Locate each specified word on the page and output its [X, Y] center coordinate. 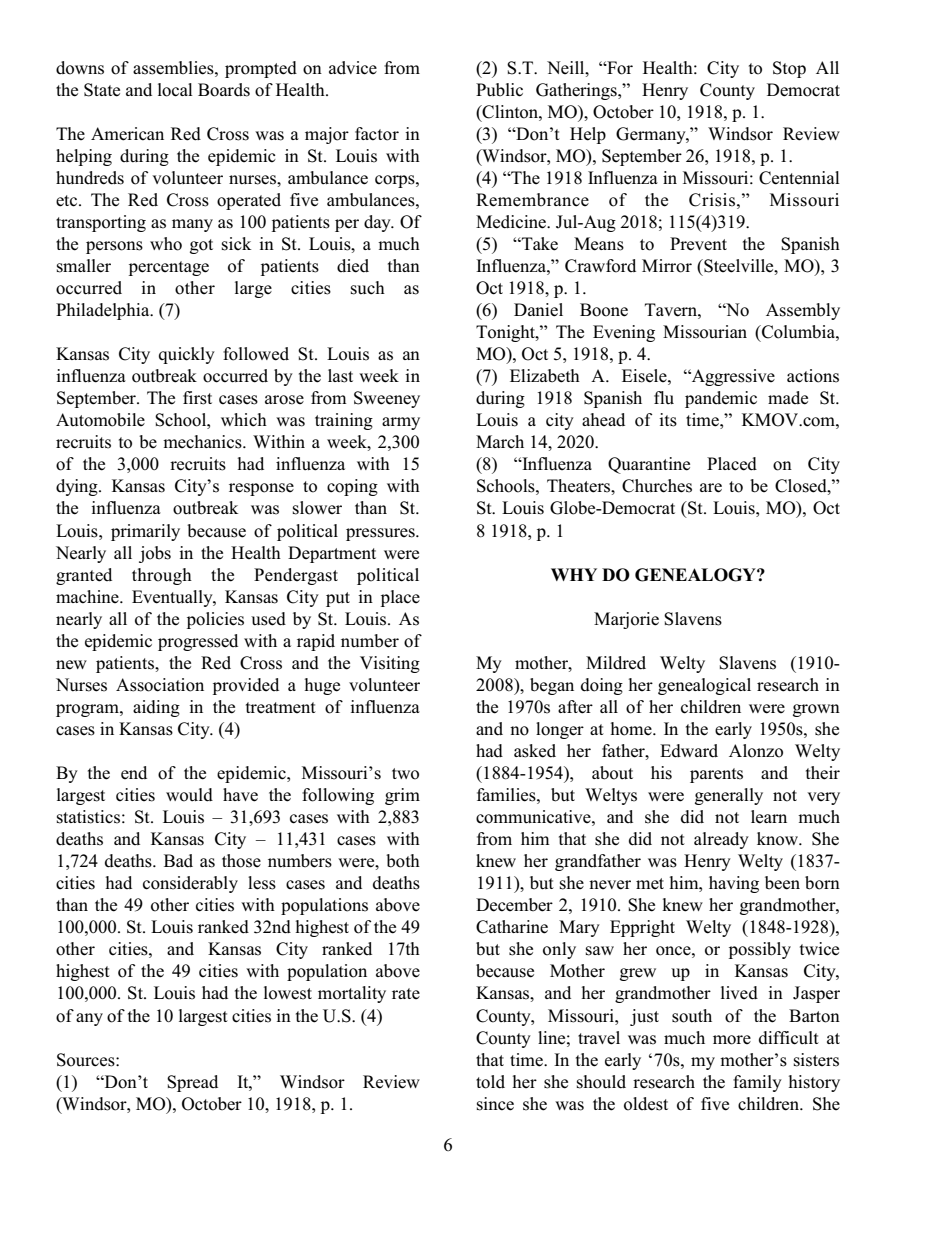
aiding [156, 708]
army [401, 423]
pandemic [721, 399]
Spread [192, 1083]
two [405, 774]
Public [499, 90]
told [490, 1082]
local [175, 90]
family [757, 1083]
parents [716, 775]
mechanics [203, 442]
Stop [789, 69]
